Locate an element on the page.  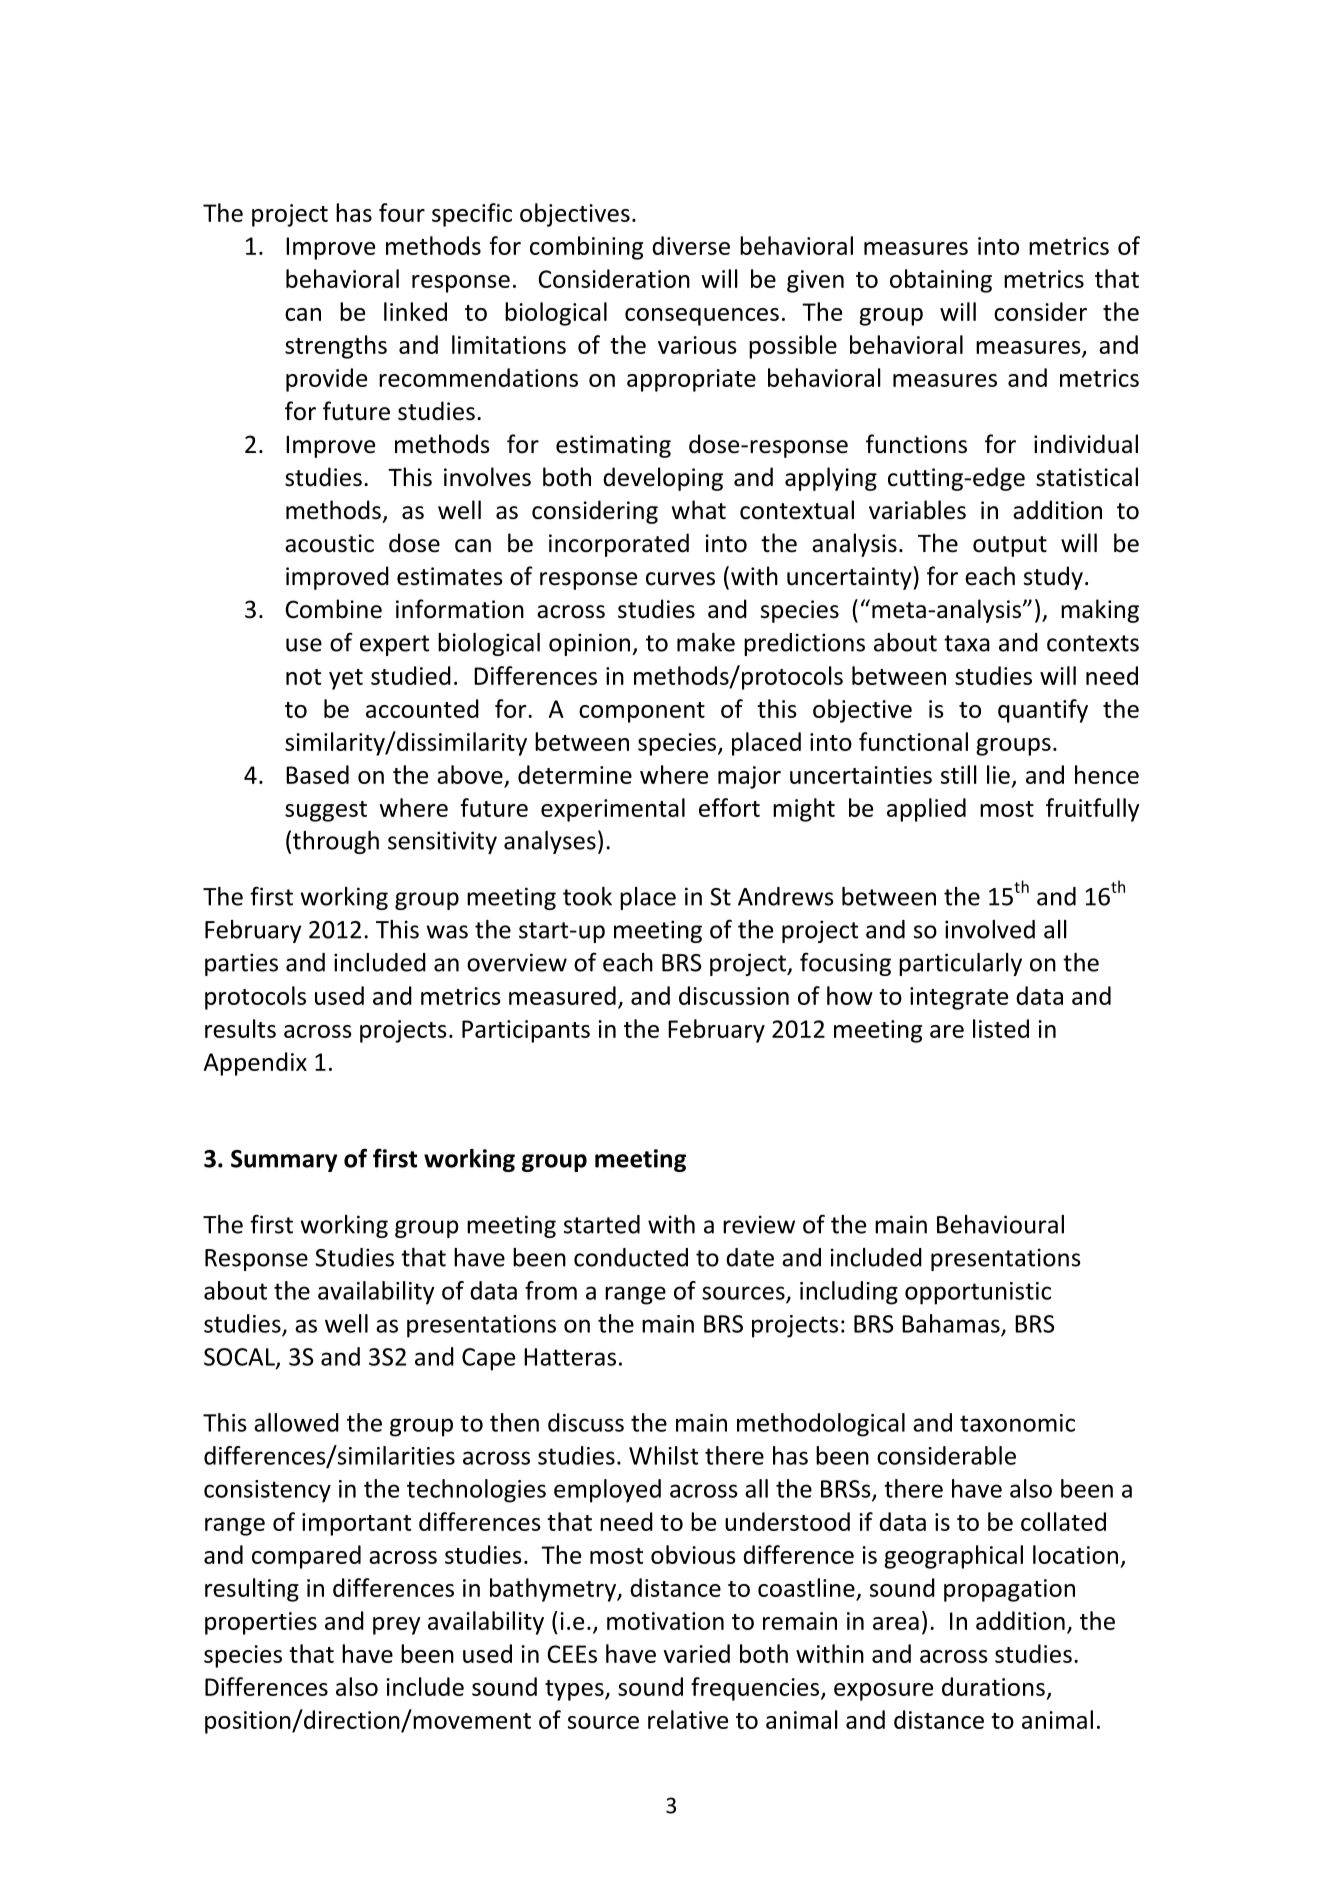
component is located at coordinates (642, 712).
